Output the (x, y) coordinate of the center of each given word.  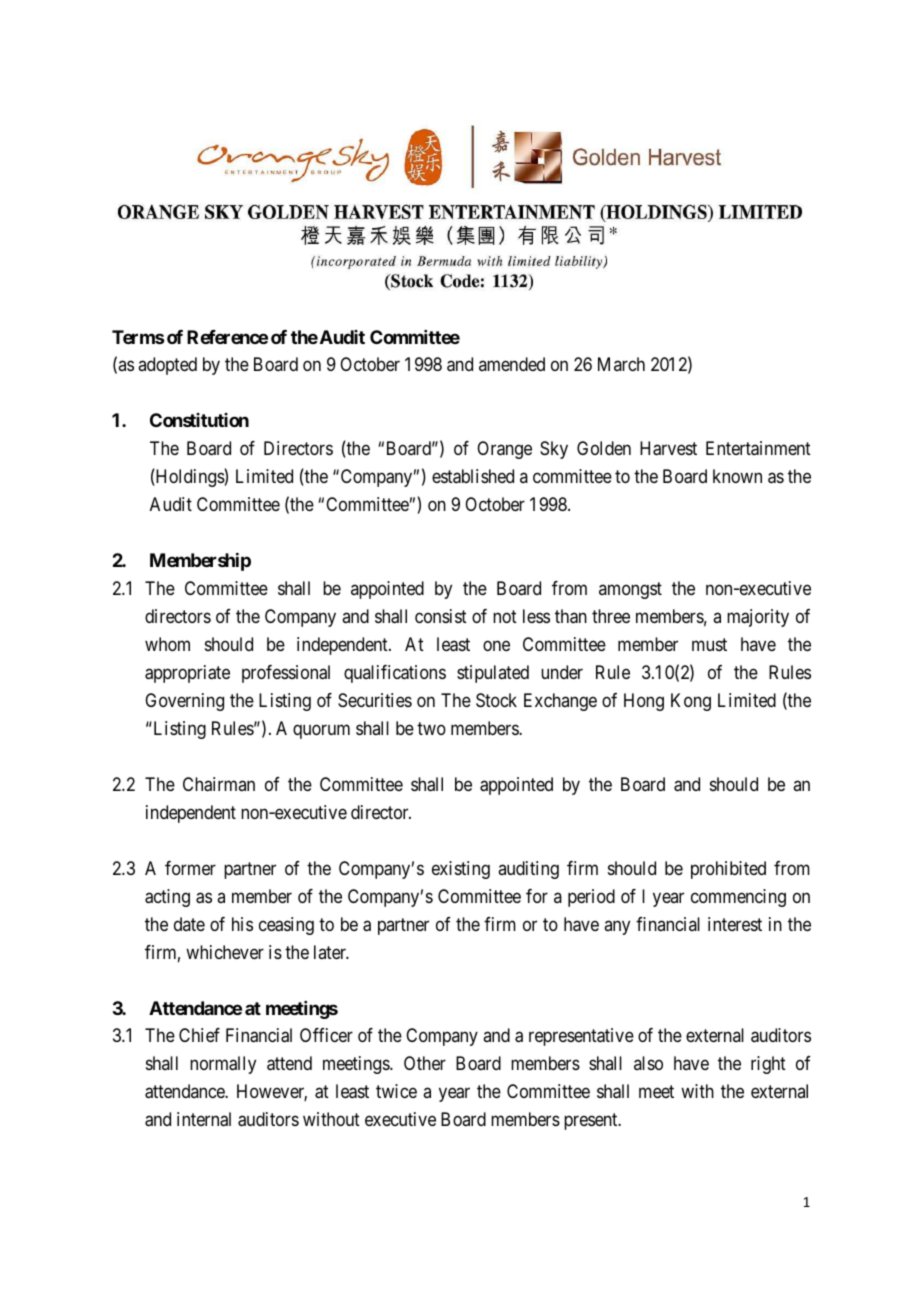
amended (512, 364)
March (621, 364)
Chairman (219, 784)
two (431, 728)
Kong (691, 702)
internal (204, 1119)
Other (425, 1063)
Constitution (199, 420)
